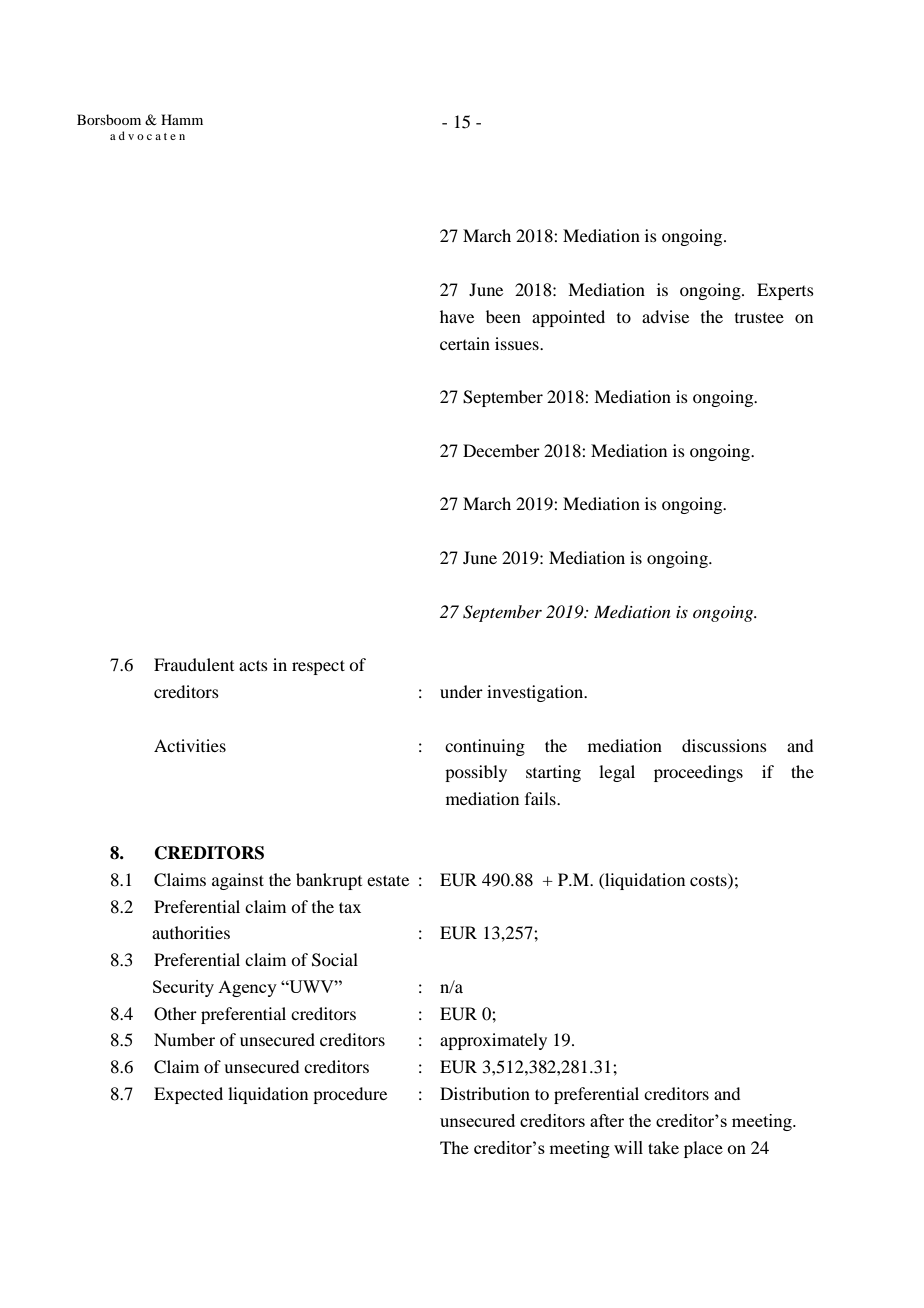  What do you see at coordinates (188, 1095) in the page?
I see `Expected` at bounding box center [188, 1095].
